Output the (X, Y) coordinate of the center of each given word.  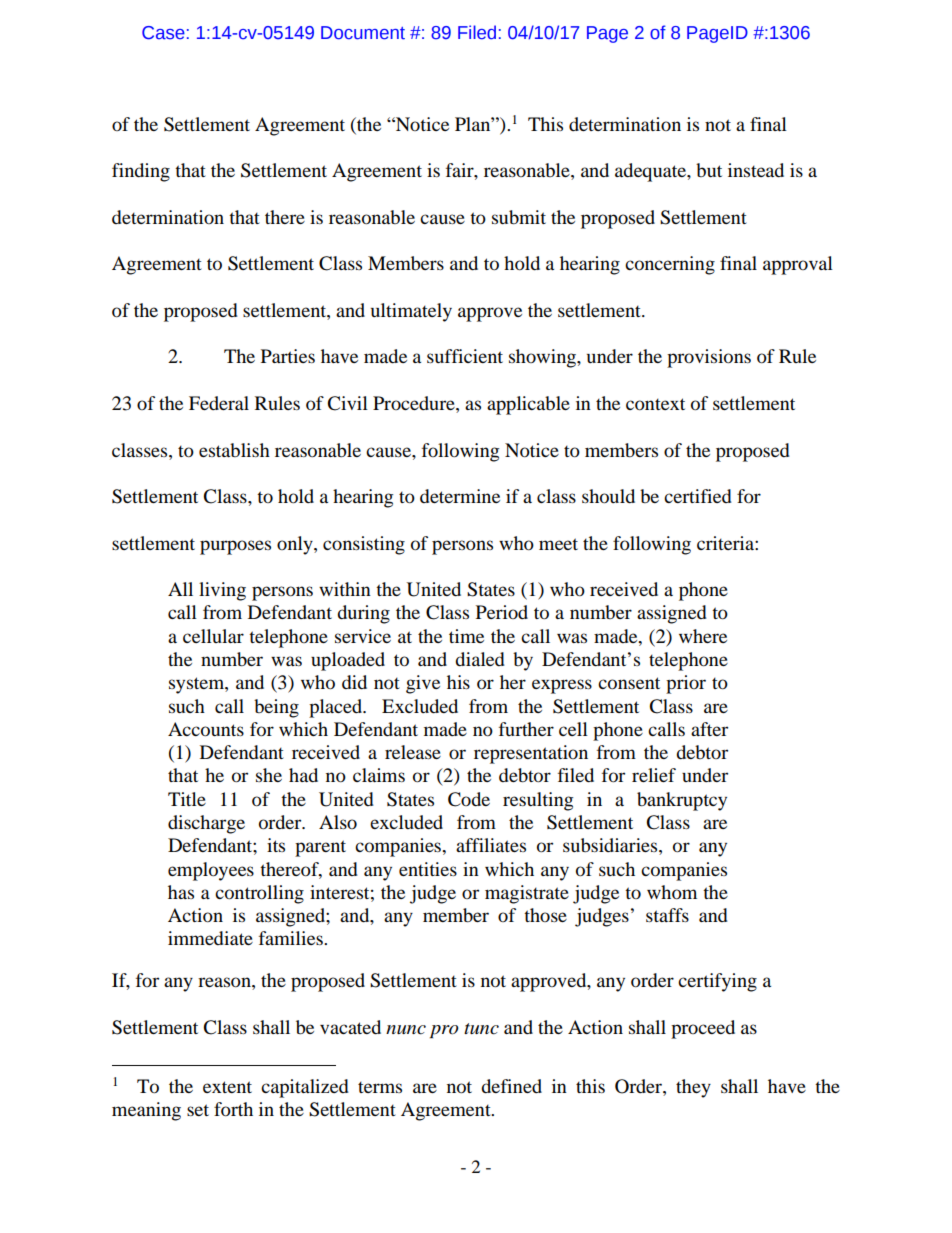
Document (363, 33)
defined (511, 1086)
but (709, 170)
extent (227, 1087)
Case (163, 33)
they (693, 1088)
